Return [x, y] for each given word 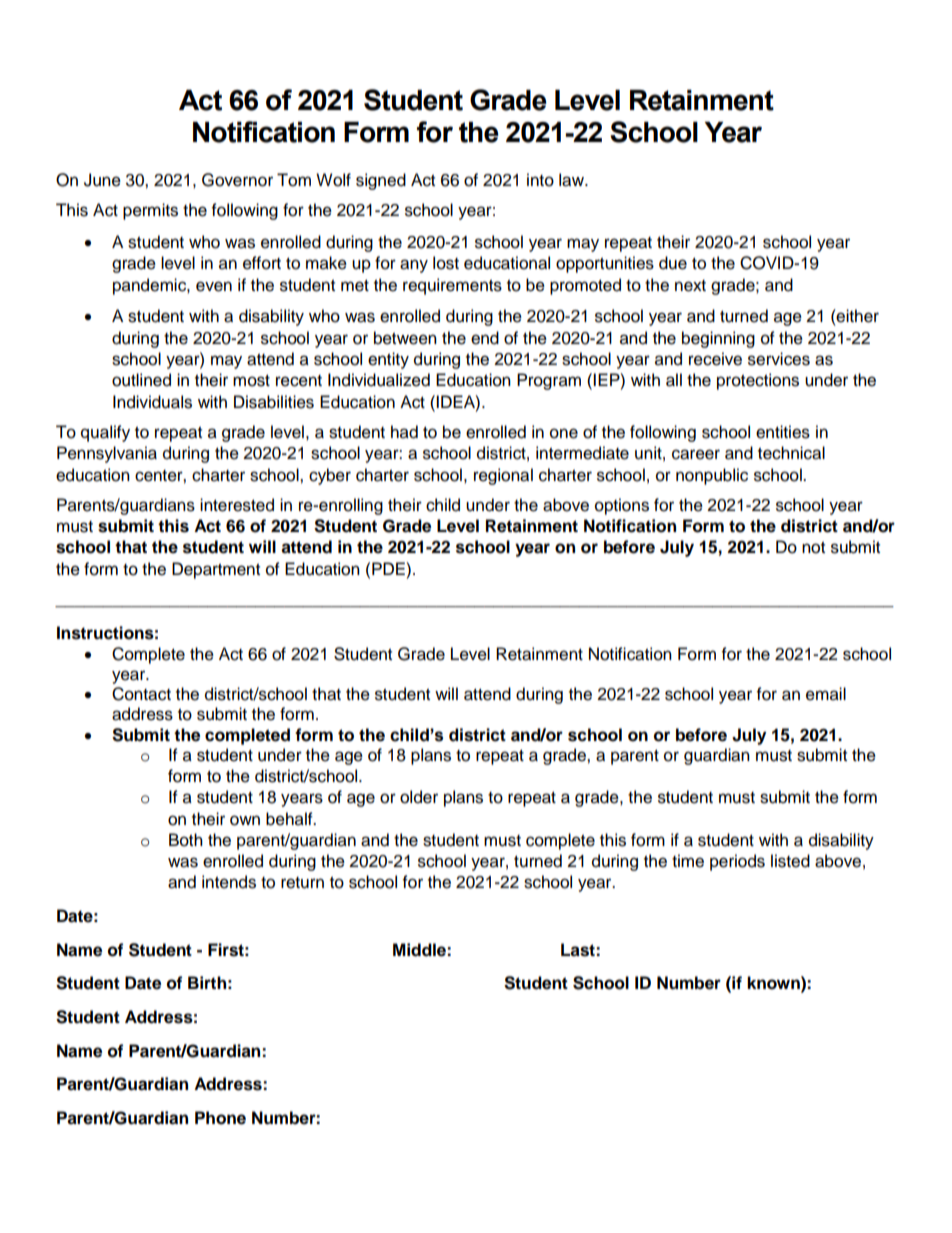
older [419, 797]
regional [503, 476]
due [673, 263]
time [688, 861]
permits [150, 211]
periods [737, 862]
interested [237, 505]
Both [186, 840]
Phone [220, 1118]
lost [446, 263]
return [302, 883]
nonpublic [712, 476]
